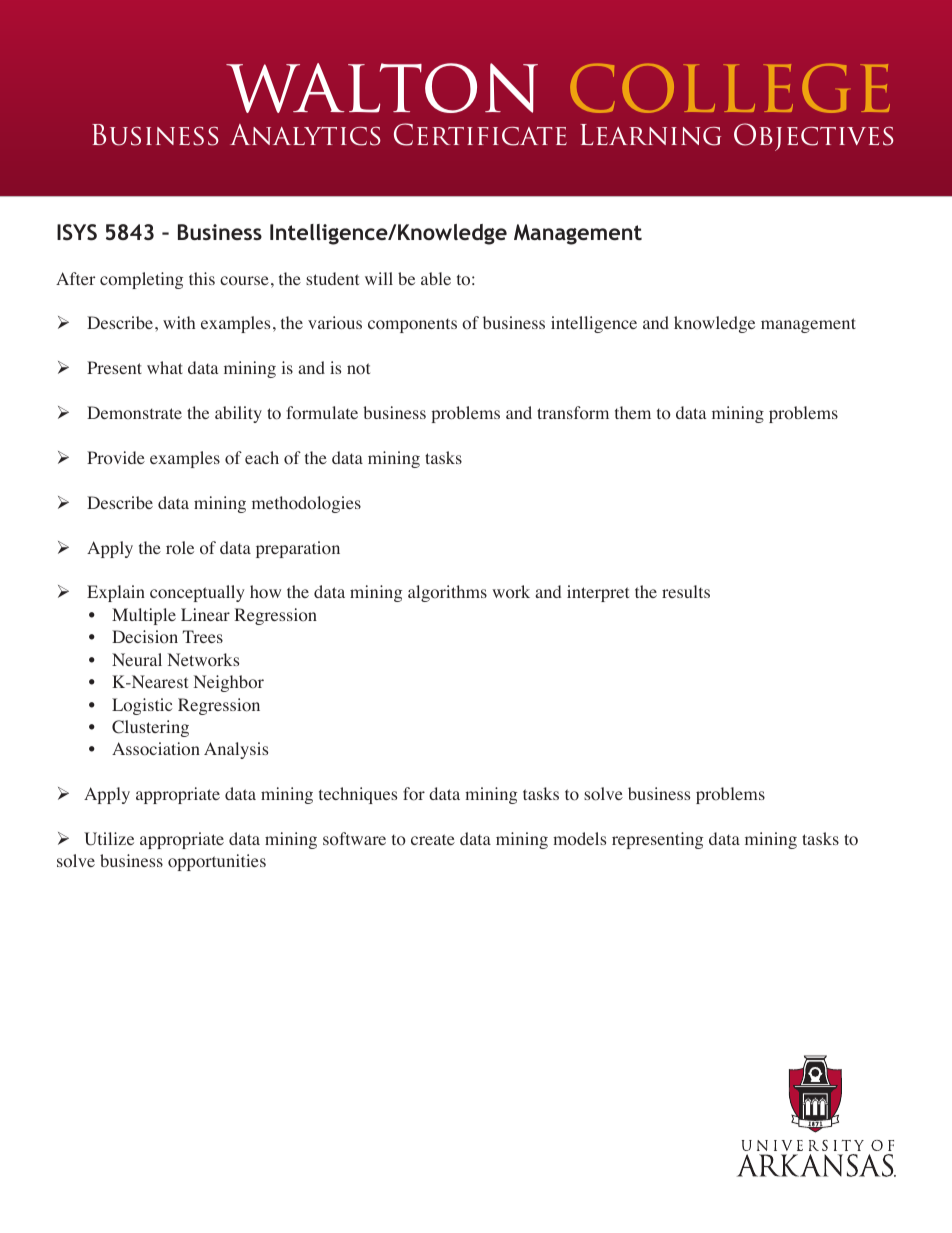 This screenshot has height=1233, width=952. Describe the element at coordinates (165, 367) in the screenshot. I see `what` at that location.
